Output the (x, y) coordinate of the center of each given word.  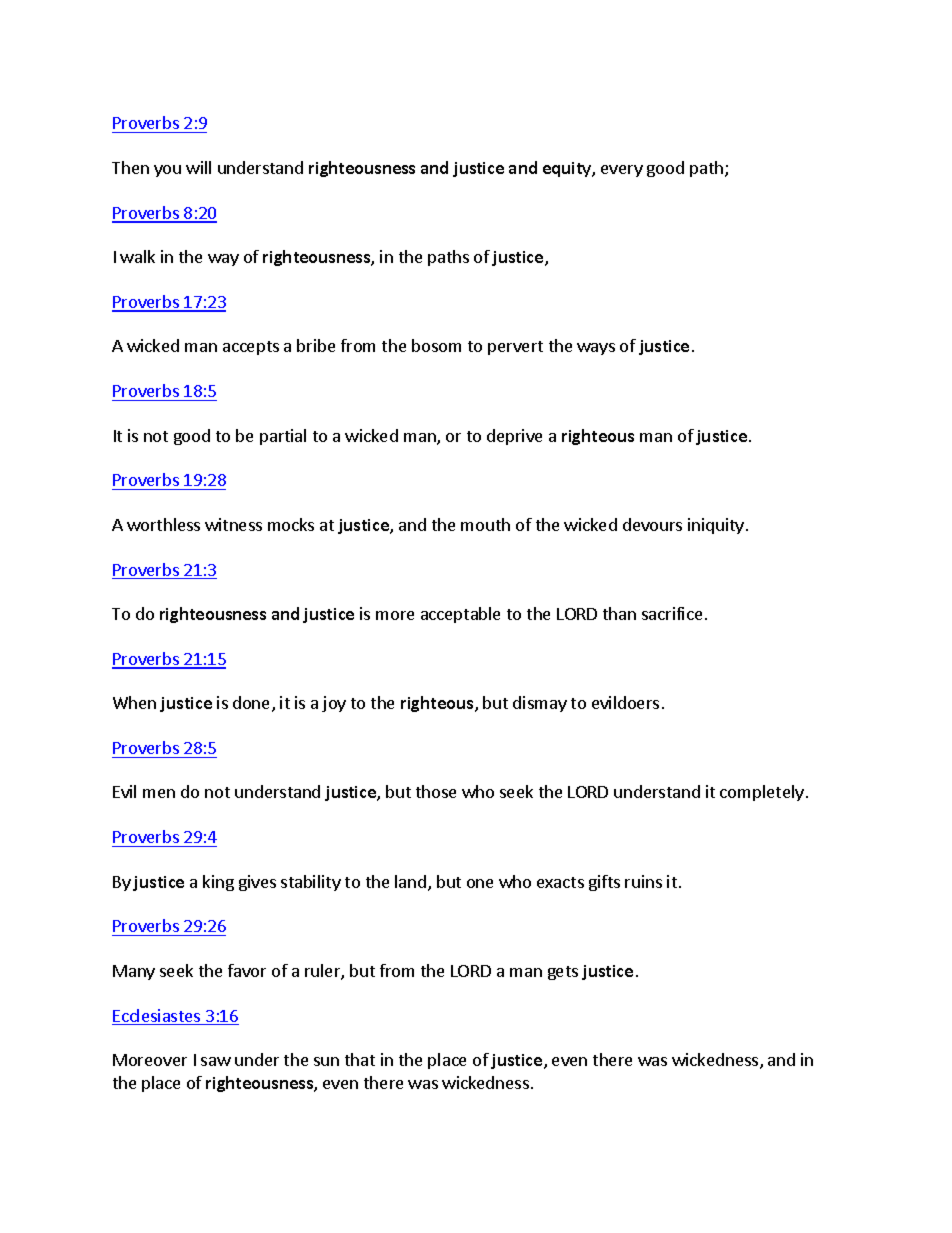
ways (596, 349)
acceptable (460, 615)
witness (233, 524)
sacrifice (672, 613)
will (198, 167)
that (360, 1059)
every (622, 171)
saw (216, 1061)
